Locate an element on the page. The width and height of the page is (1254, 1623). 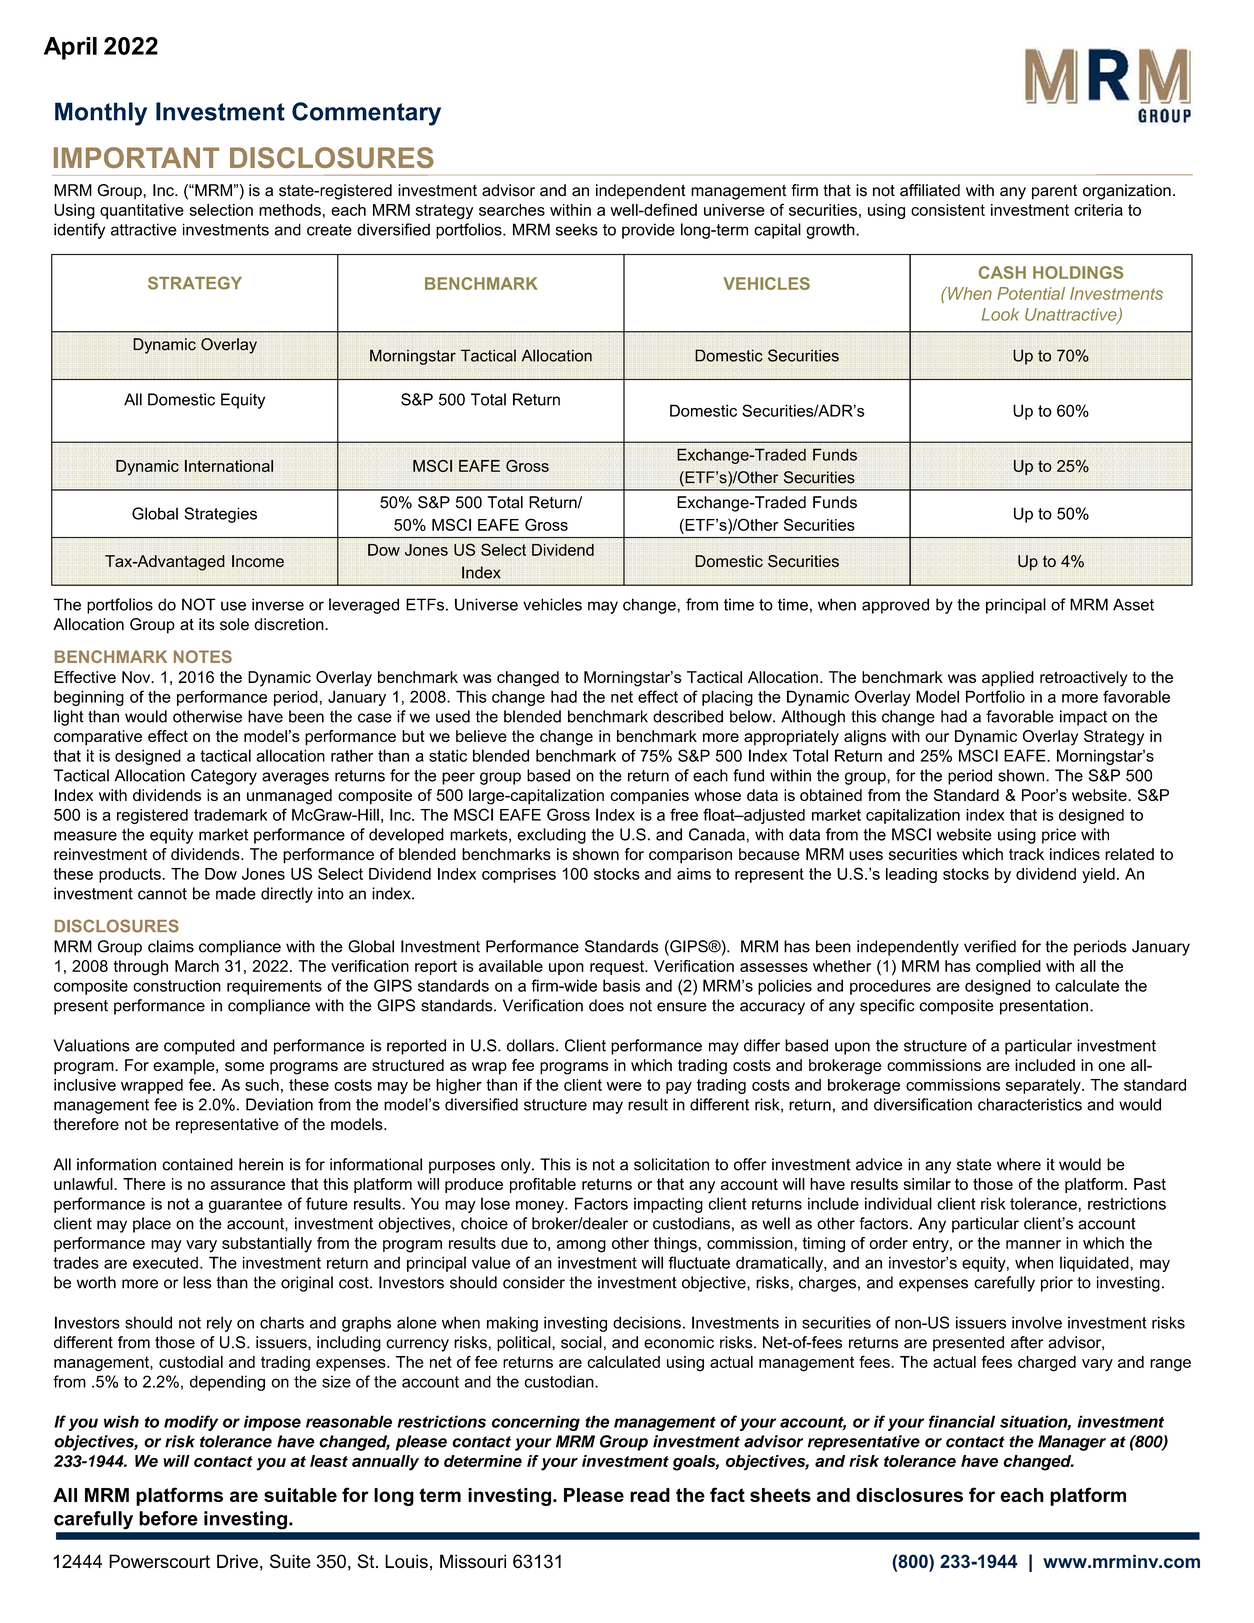
read is located at coordinates (650, 1495).
